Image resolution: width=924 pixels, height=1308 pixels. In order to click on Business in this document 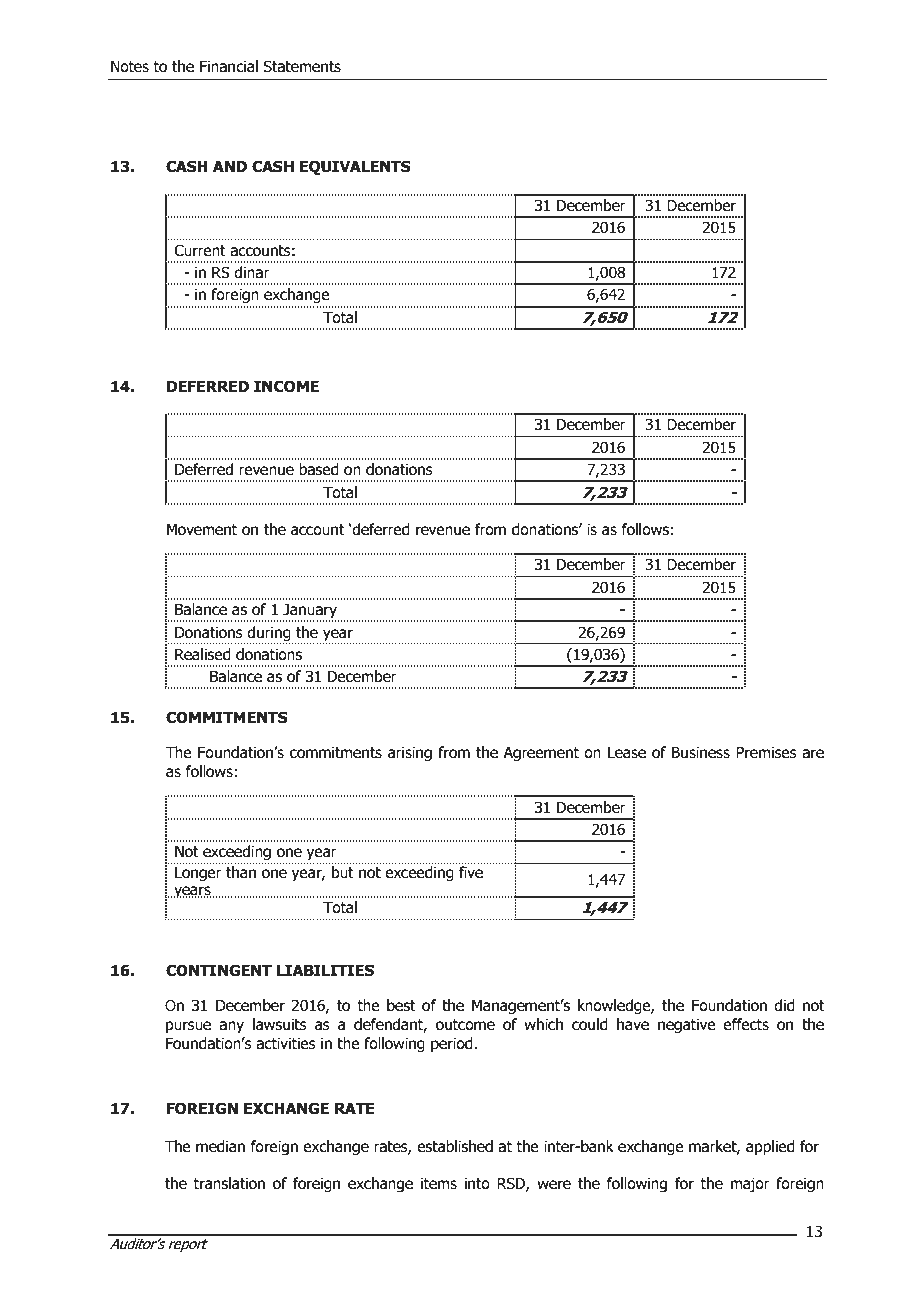, I will do `click(701, 752)`.
